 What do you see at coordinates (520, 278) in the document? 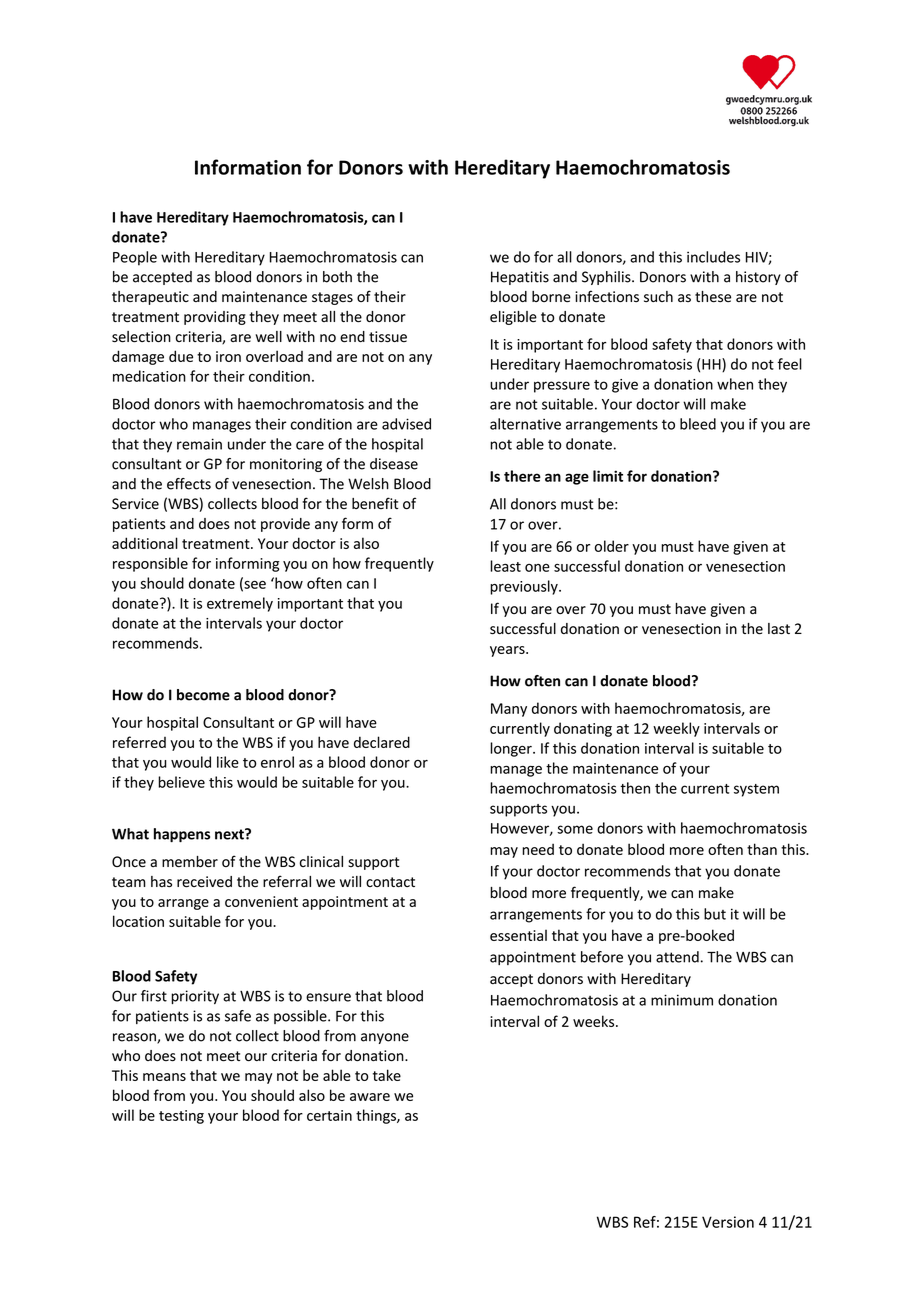
I see `Hepatitis` at bounding box center [520, 278].
